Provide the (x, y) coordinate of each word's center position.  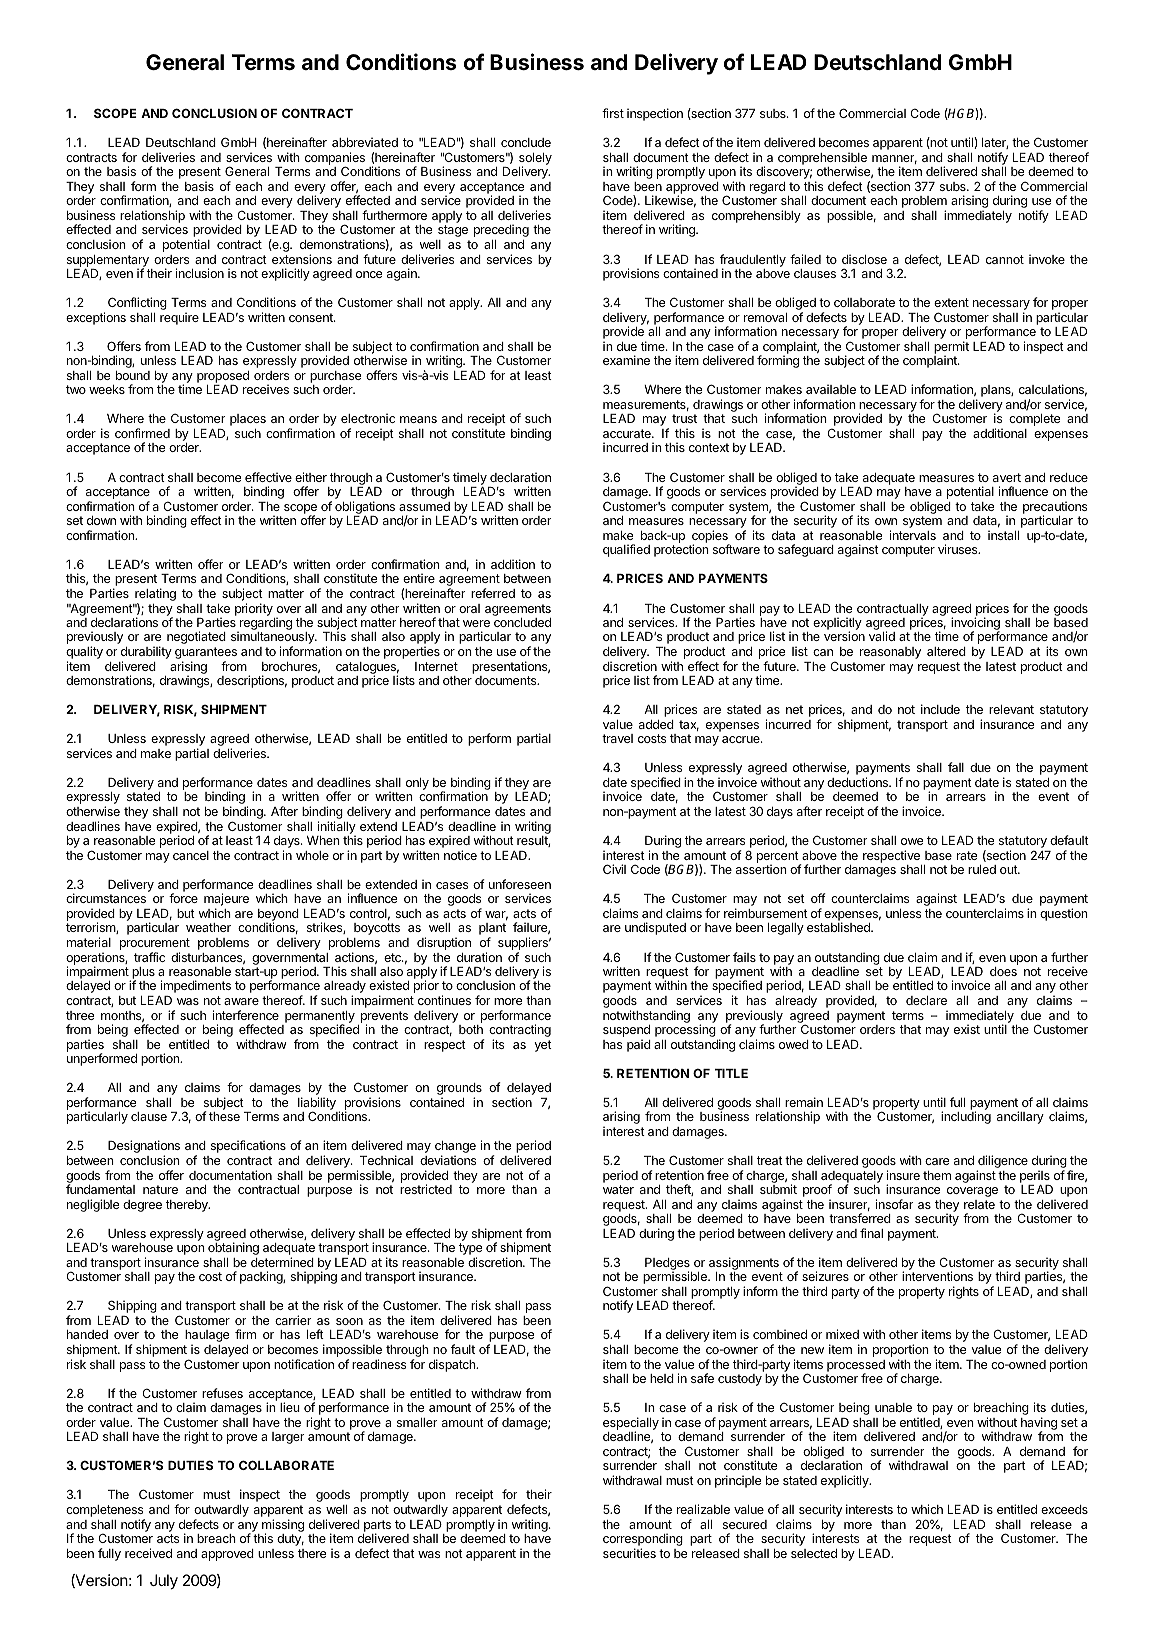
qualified (626, 550)
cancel (191, 855)
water (618, 1189)
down (101, 520)
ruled (982, 869)
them (937, 1175)
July (164, 1582)
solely (535, 160)
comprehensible (822, 159)
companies (335, 159)
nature (160, 1189)
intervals (913, 535)
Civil (614, 869)
